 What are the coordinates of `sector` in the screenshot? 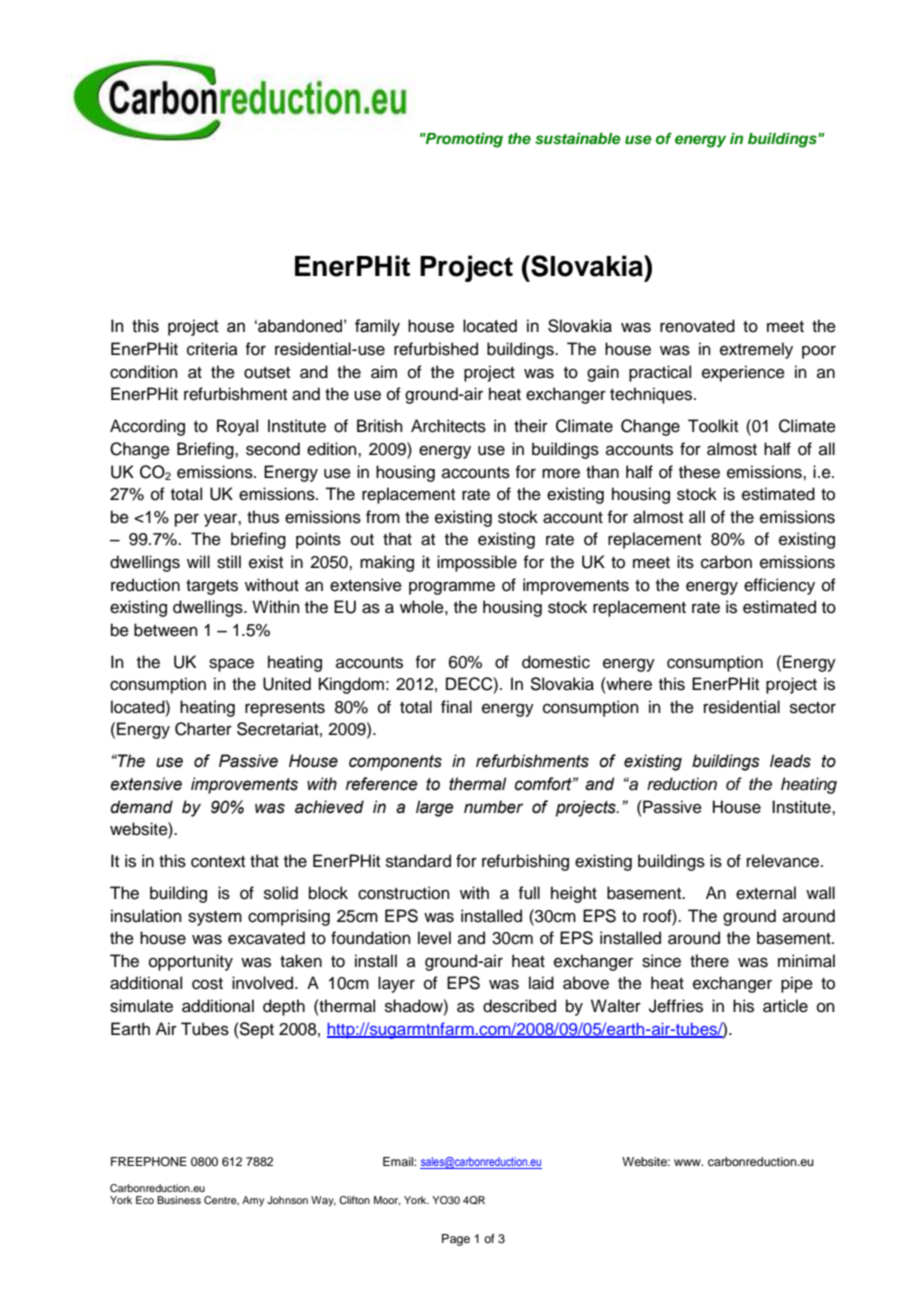 It's located at (813, 708).
